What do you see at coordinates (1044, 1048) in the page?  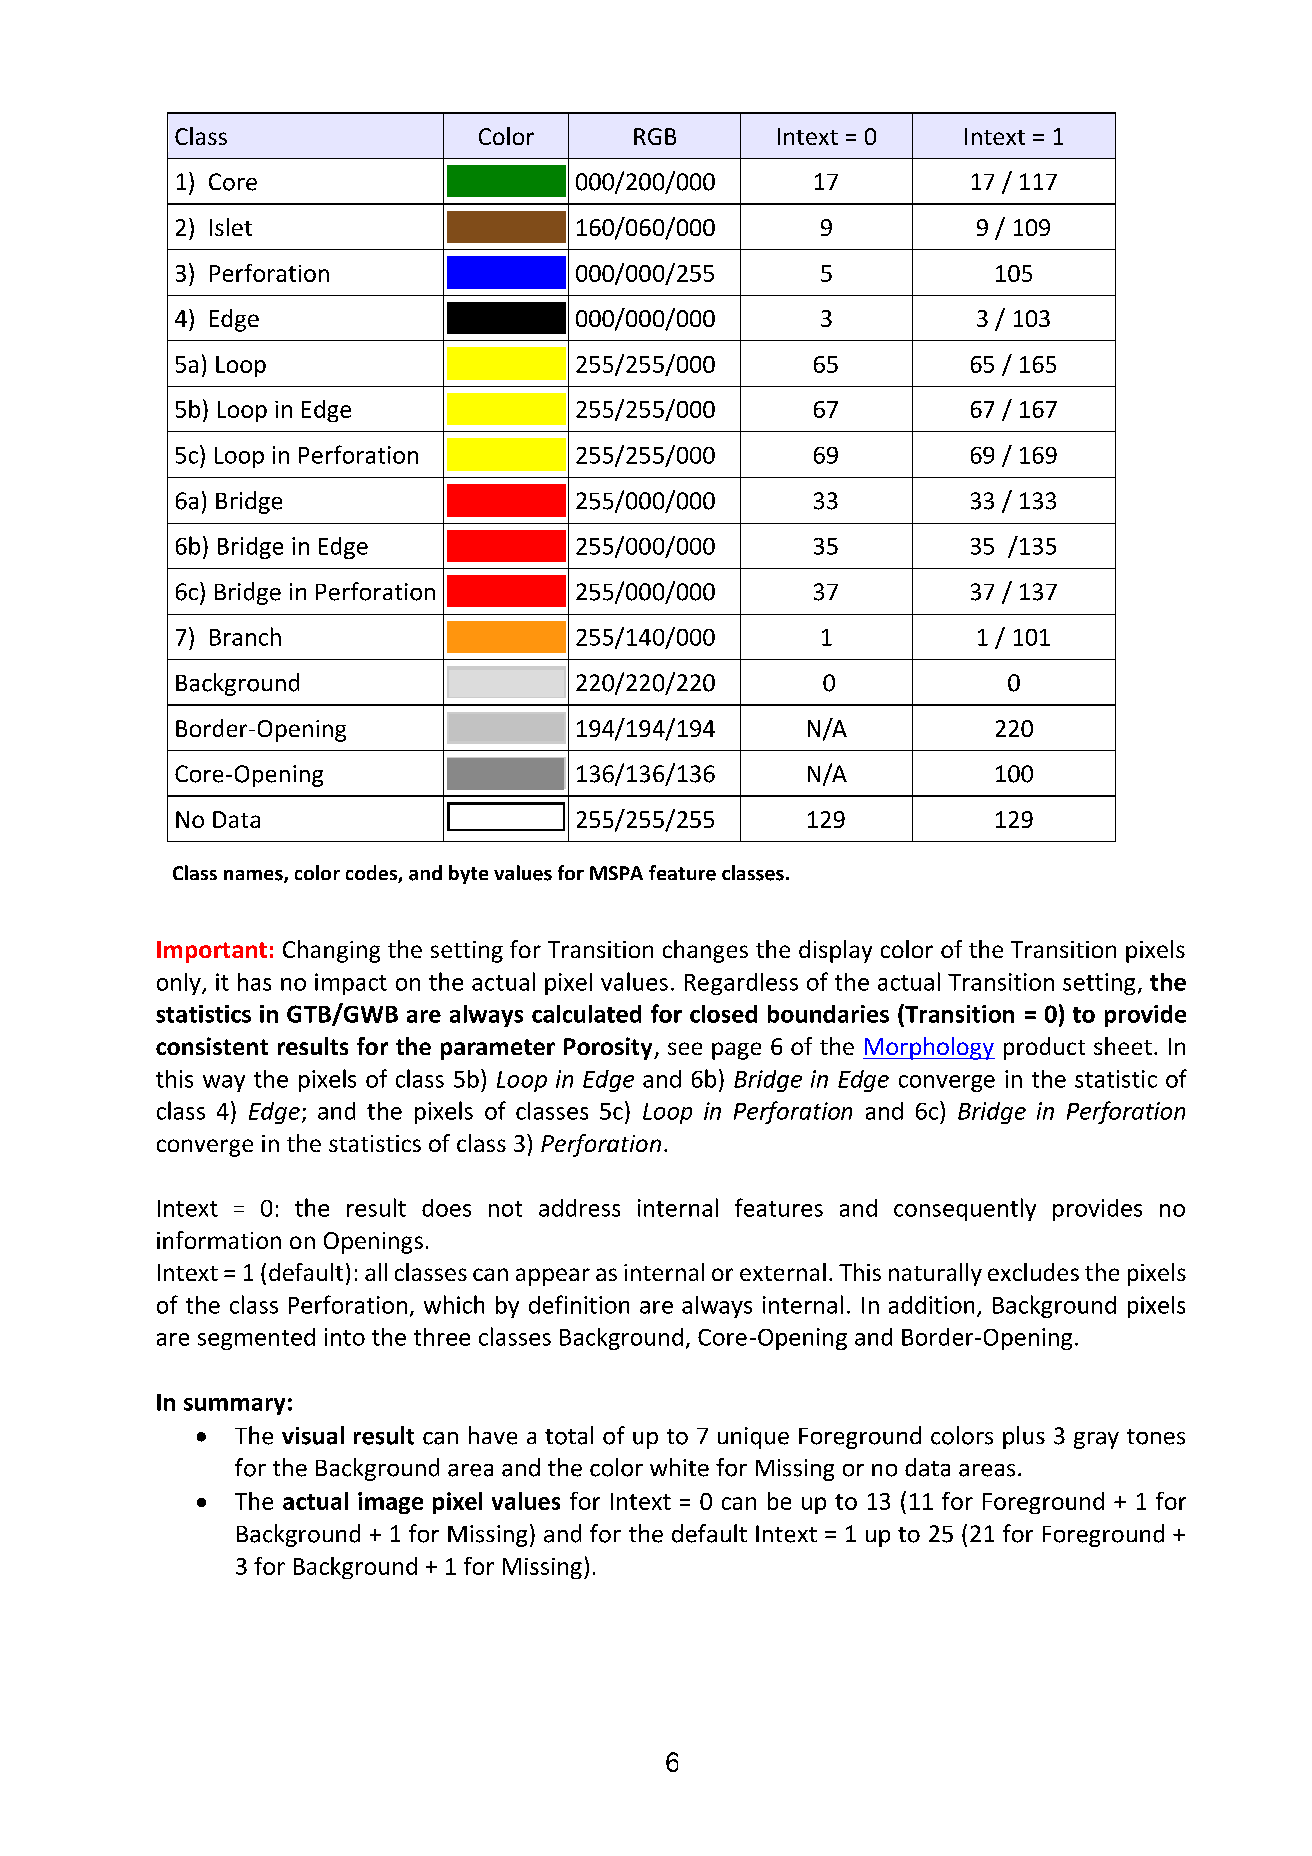 I see `product` at bounding box center [1044, 1048].
